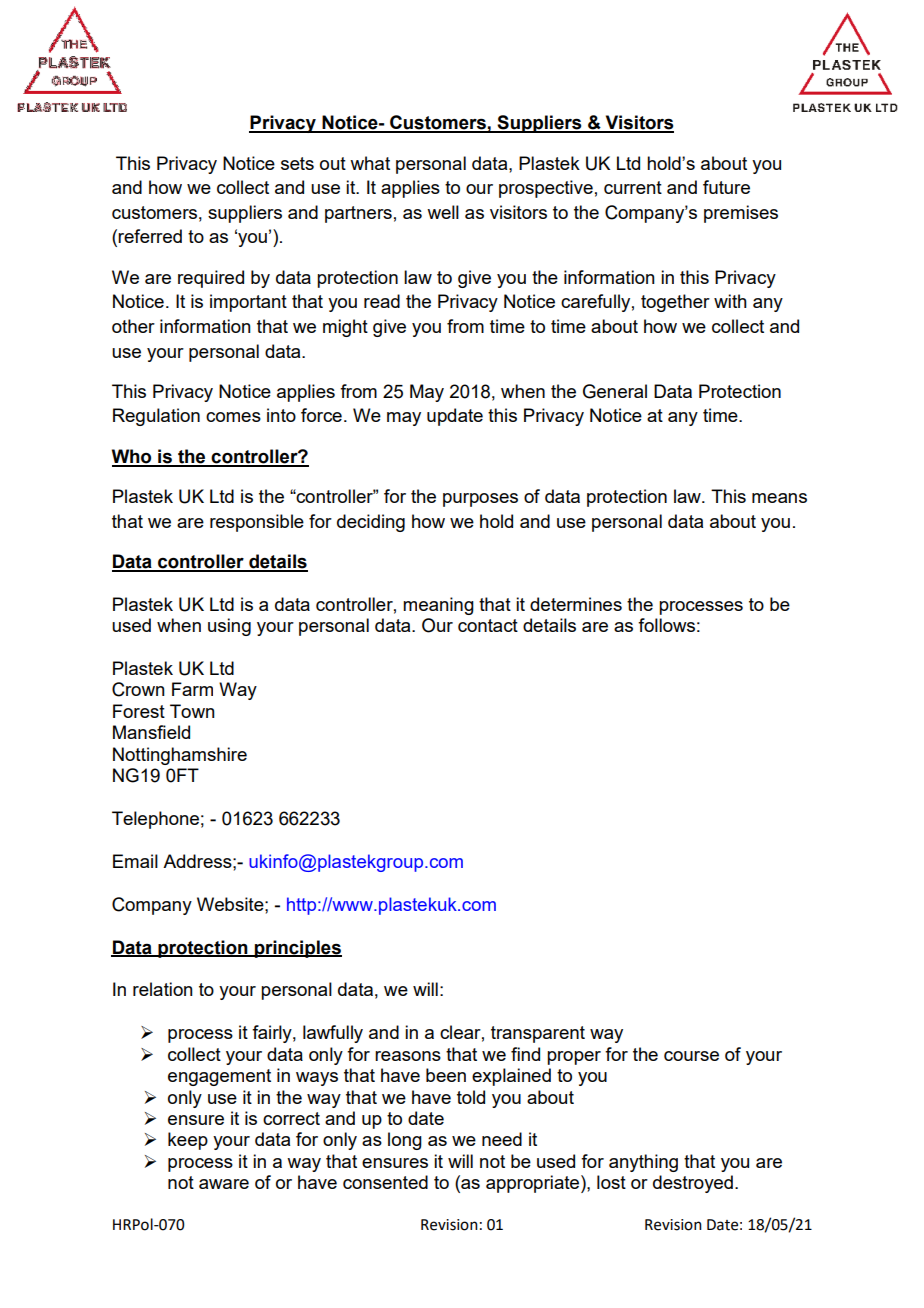  I want to click on contact, so click(488, 625).
